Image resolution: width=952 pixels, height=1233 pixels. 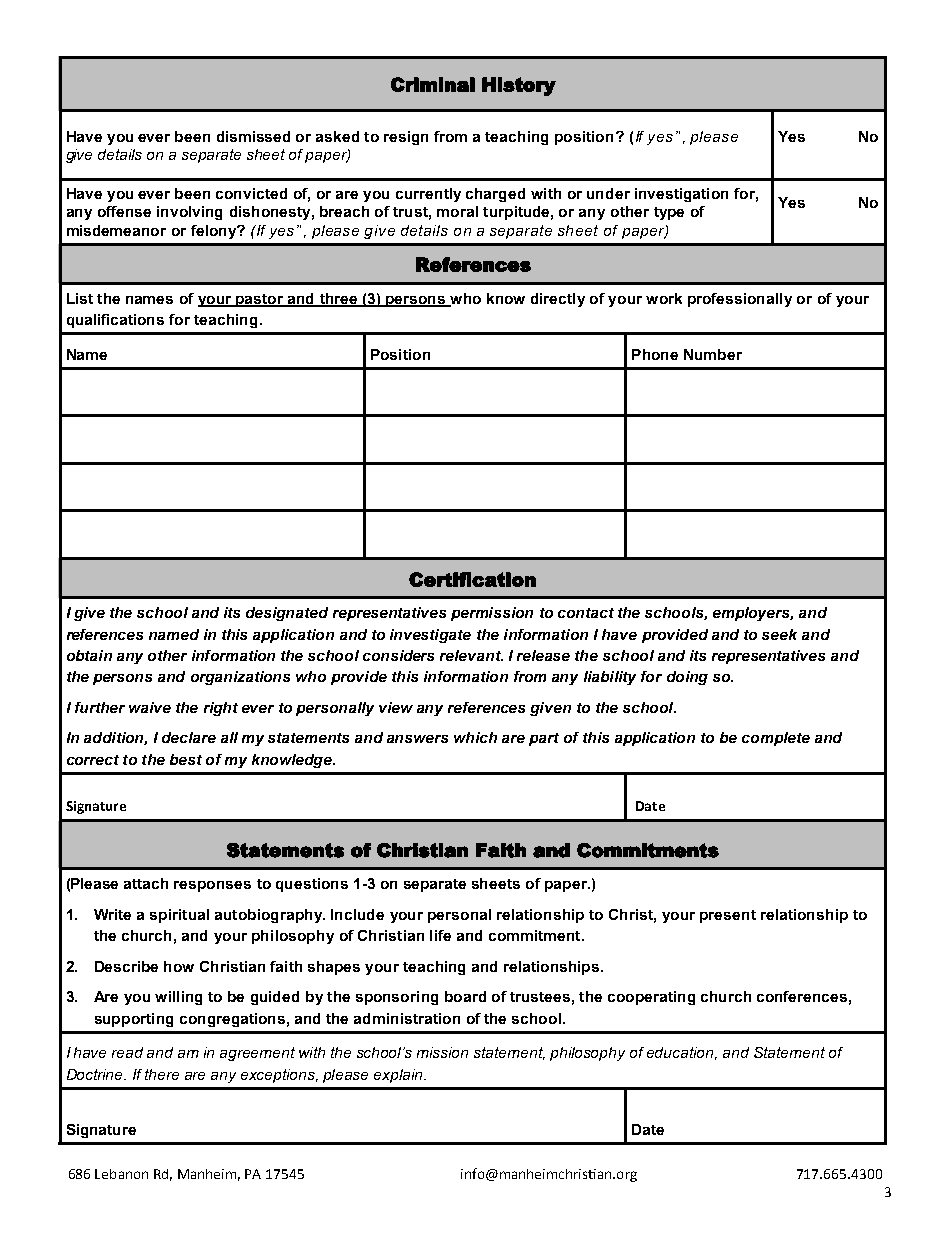 What do you see at coordinates (713, 354) in the screenshot?
I see `Number` at bounding box center [713, 354].
